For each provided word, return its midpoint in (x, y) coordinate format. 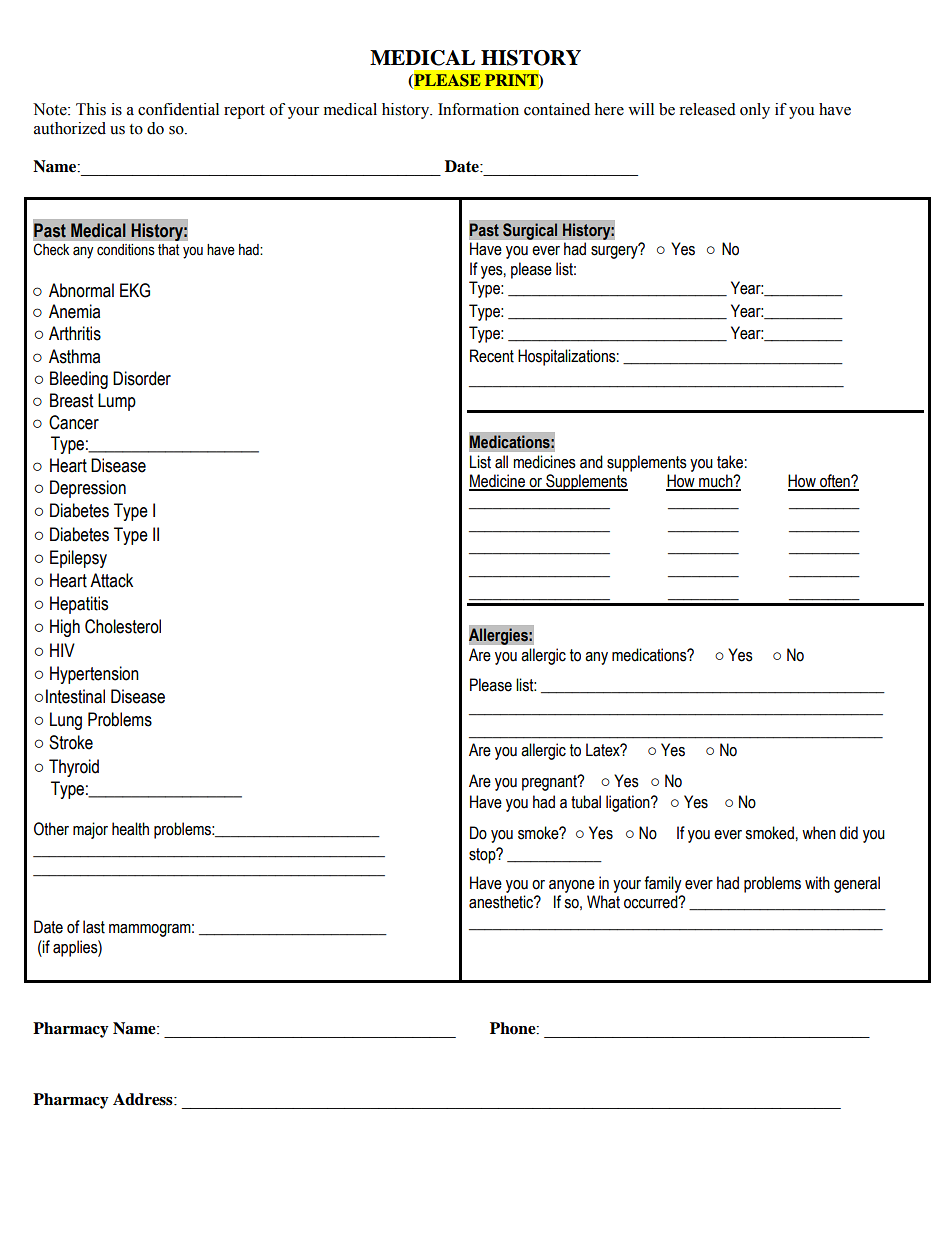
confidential (178, 109)
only (755, 111)
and (591, 462)
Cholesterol (123, 626)
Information (478, 109)
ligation (629, 803)
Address (144, 1099)
